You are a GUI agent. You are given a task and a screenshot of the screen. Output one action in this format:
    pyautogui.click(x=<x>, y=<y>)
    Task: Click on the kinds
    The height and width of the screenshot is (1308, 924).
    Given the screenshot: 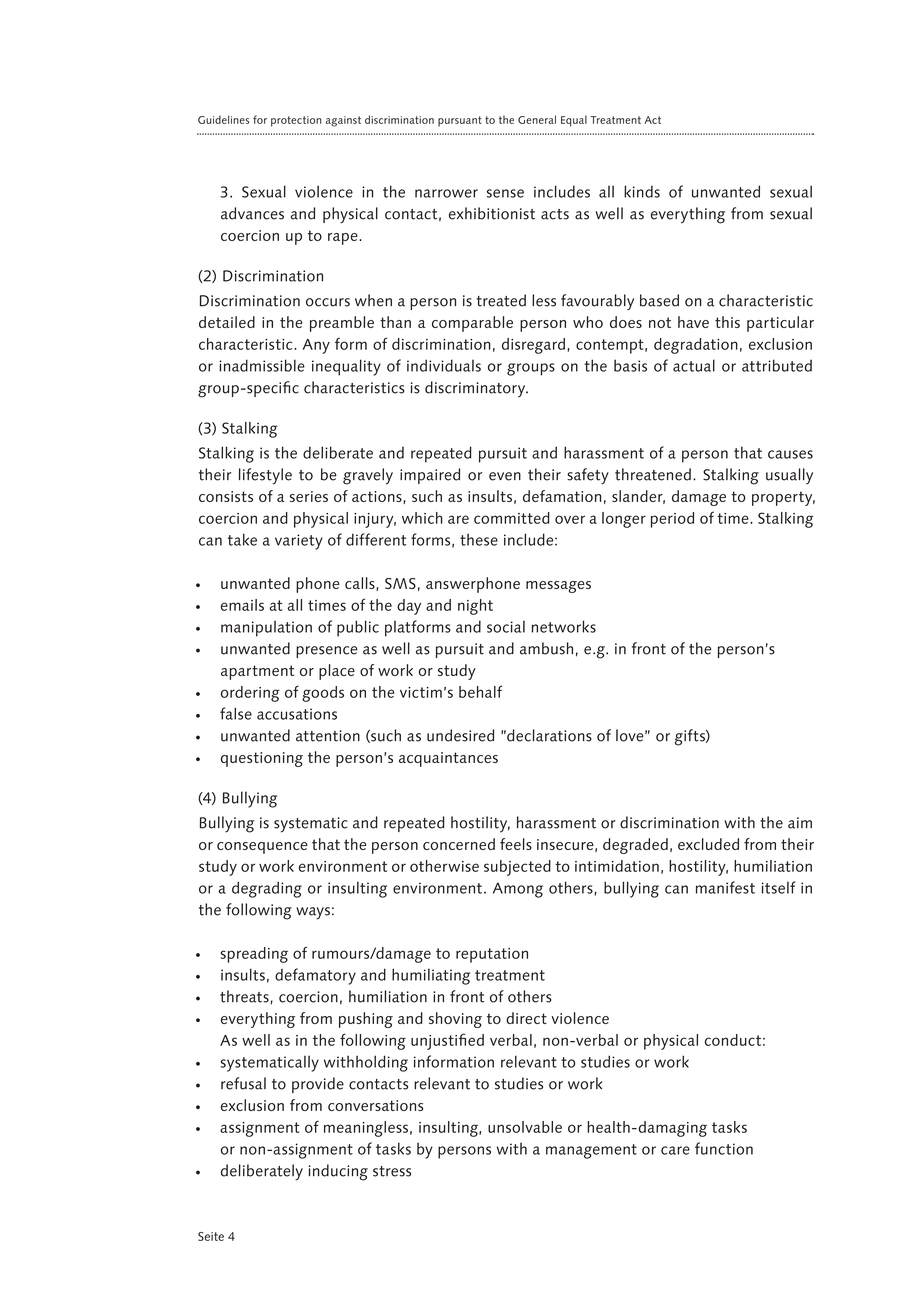 What is the action you would take?
    pyautogui.click(x=642, y=191)
